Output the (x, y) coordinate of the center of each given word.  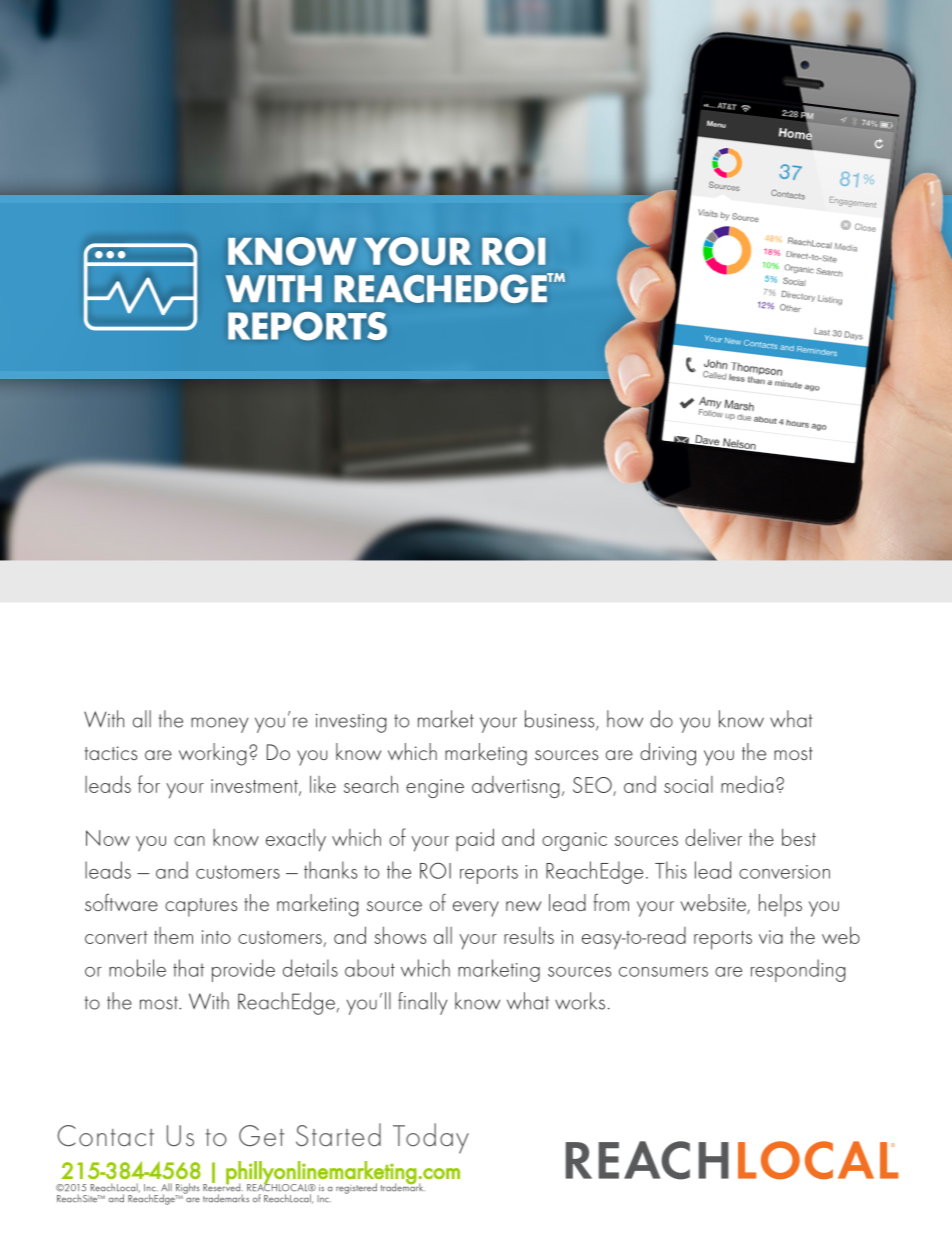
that (188, 968)
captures (201, 907)
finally (422, 1003)
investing (351, 723)
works (580, 1001)
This (671, 870)
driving (668, 754)
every (476, 909)
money (219, 725)
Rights (187, 1189)
